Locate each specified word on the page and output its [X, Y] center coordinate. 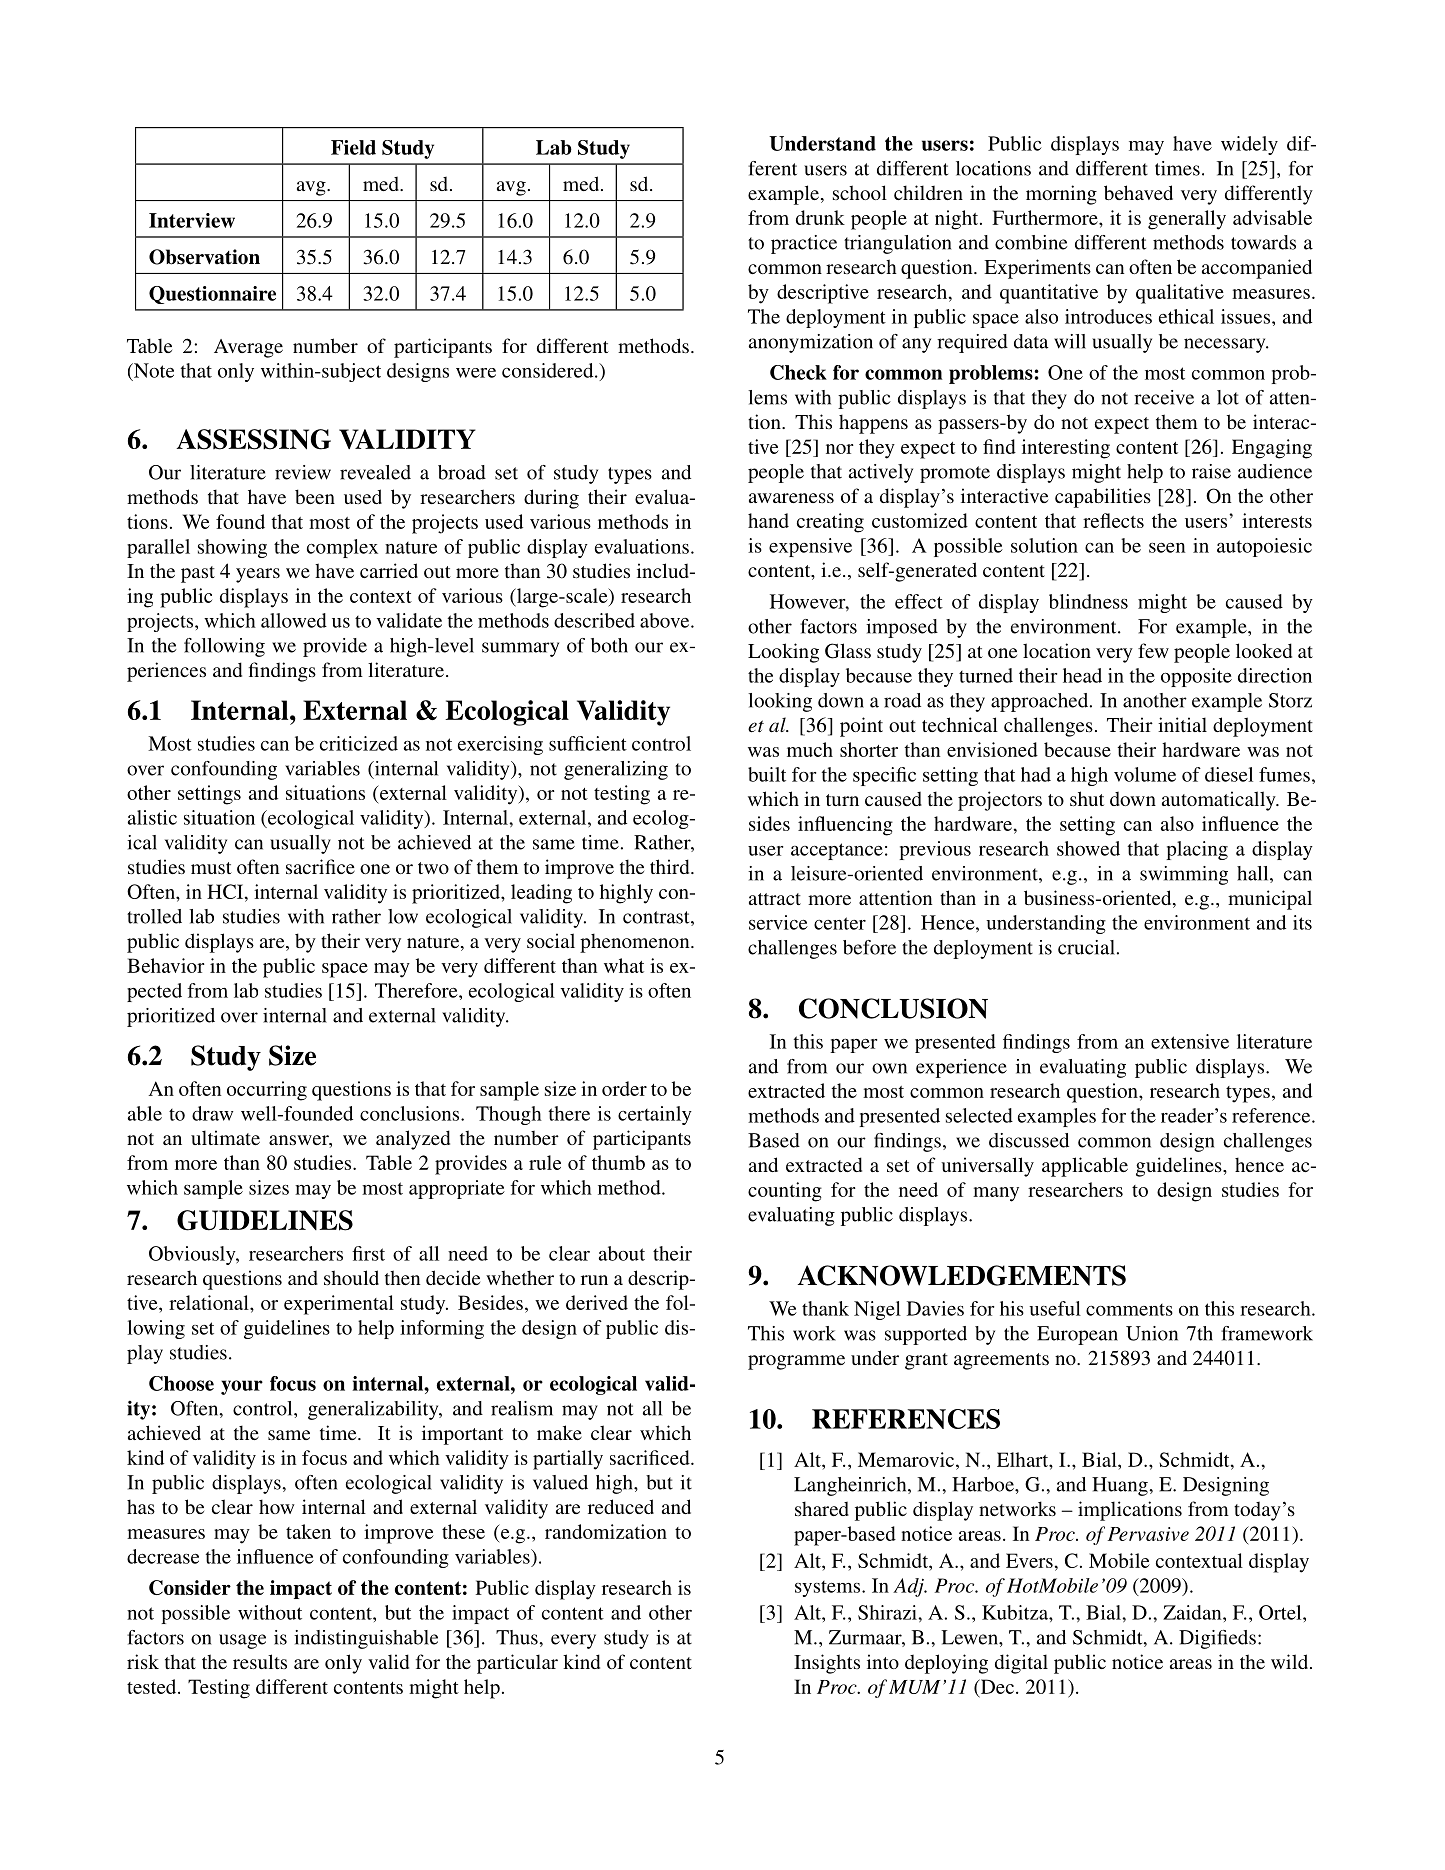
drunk [820, 217]
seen [1167, 548]
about [622, 1253]
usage [242, 1641]
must [211, 868]
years [258, 575]
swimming [1184, 875]
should [351, 1277]
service [778, 922]
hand [768, 520]
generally [1187, 220]
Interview [192, 220]
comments [1129, 1310]
